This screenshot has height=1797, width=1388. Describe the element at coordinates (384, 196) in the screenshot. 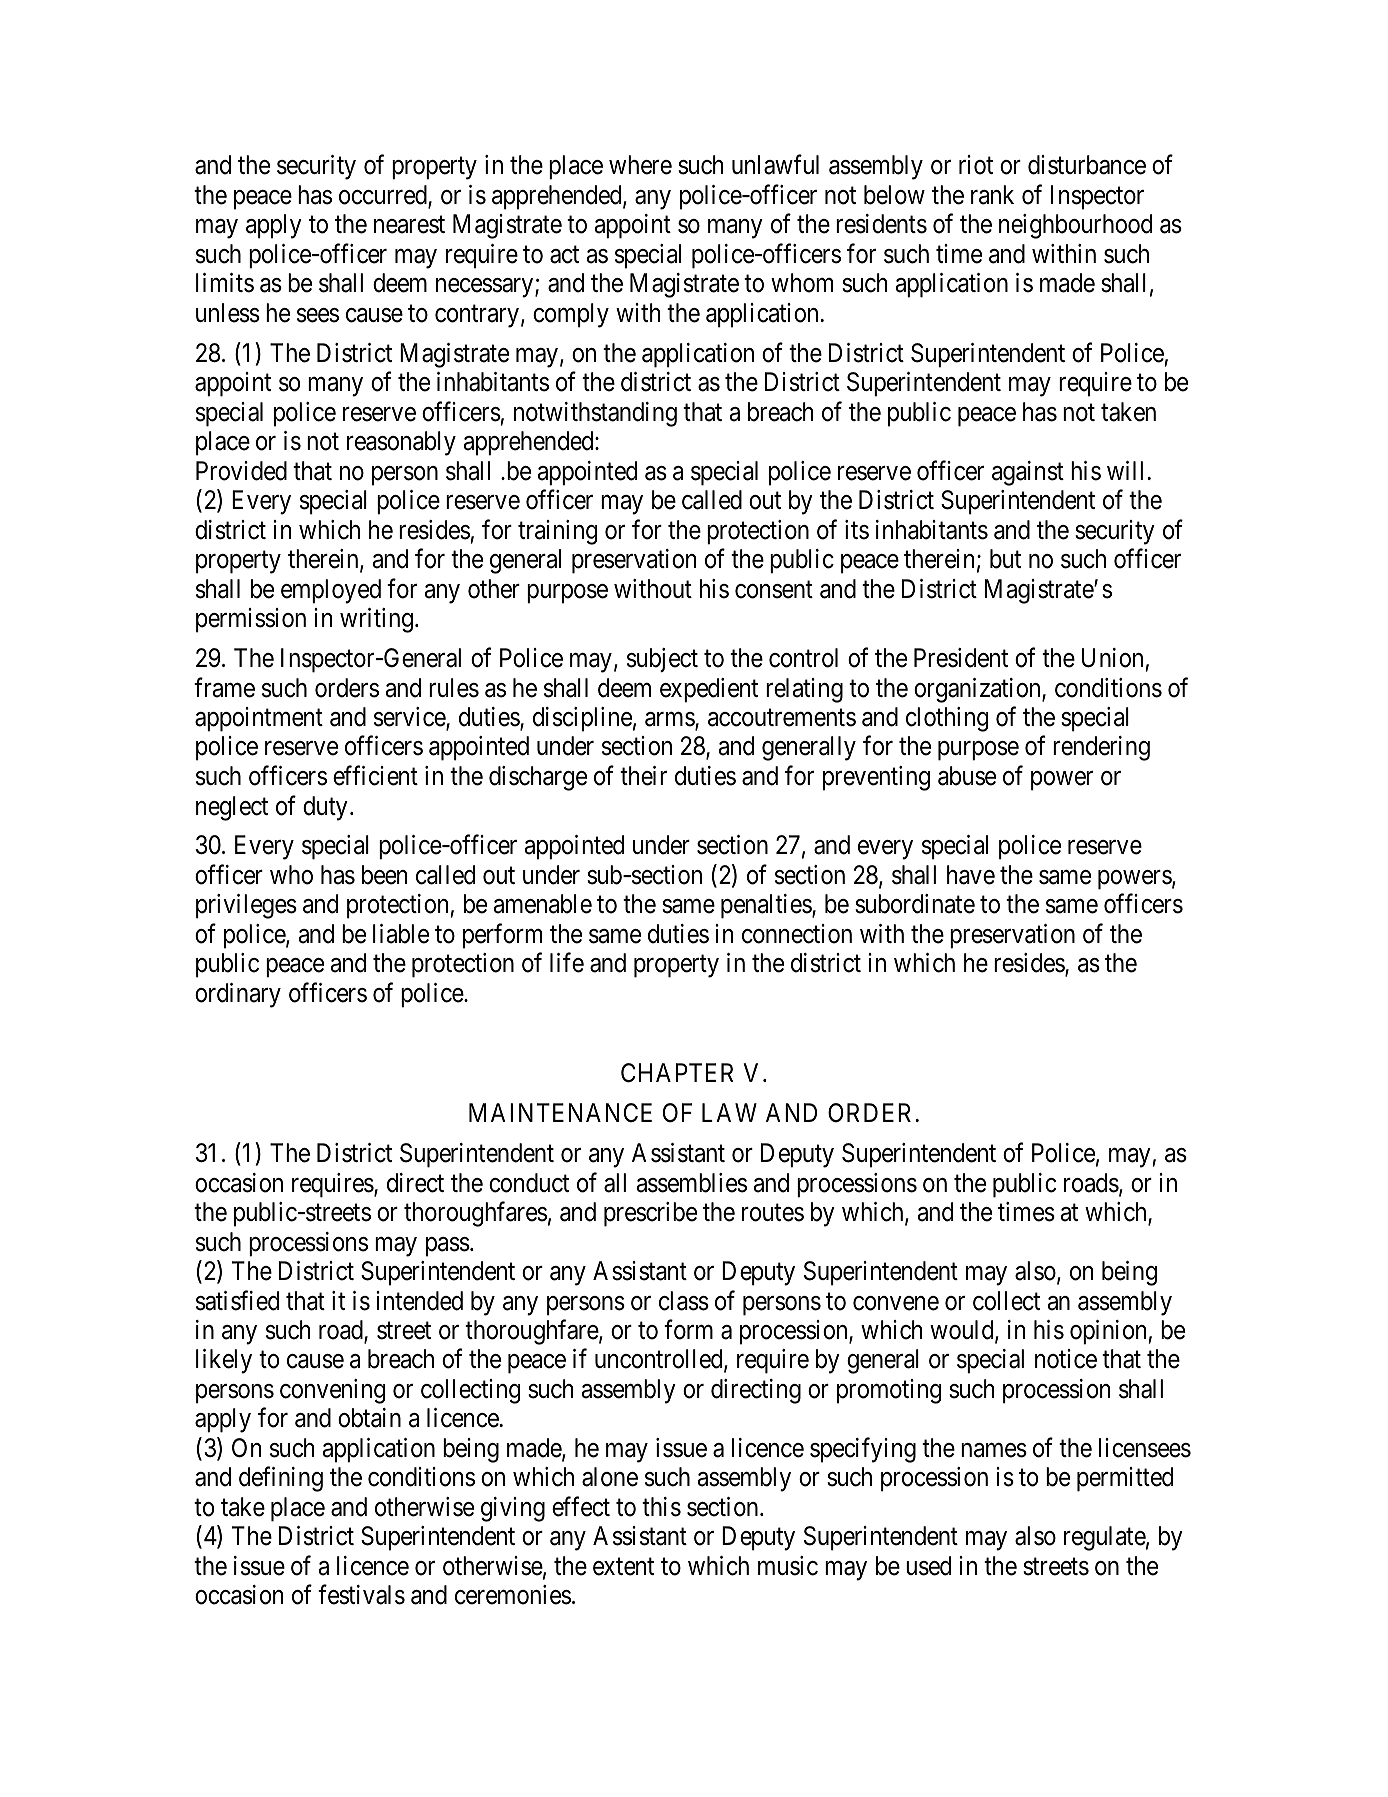

I see `occurred` at that location.
